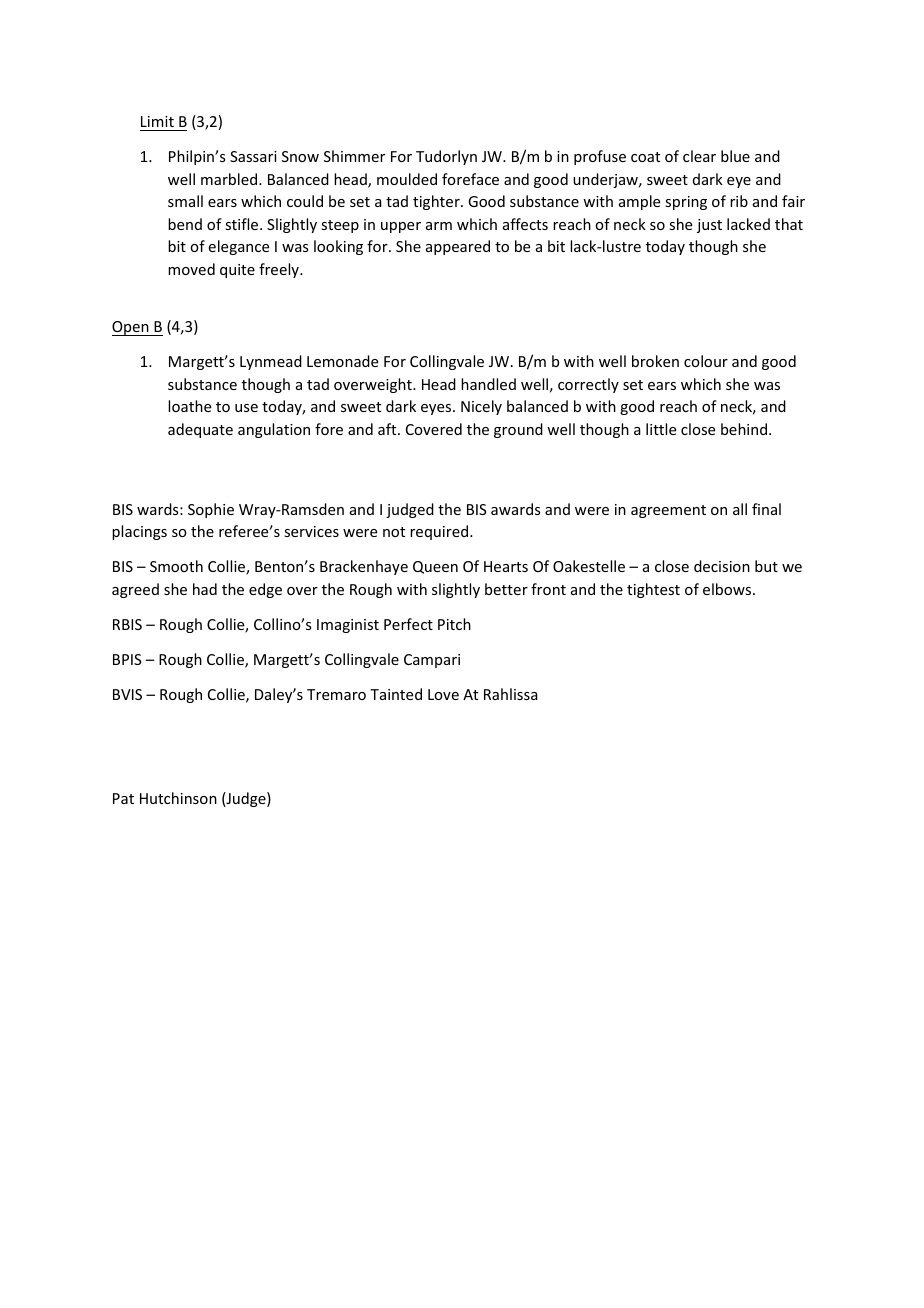  Describe the element at coordinates (653, 590) in the image. I see `tightest` at that location.
